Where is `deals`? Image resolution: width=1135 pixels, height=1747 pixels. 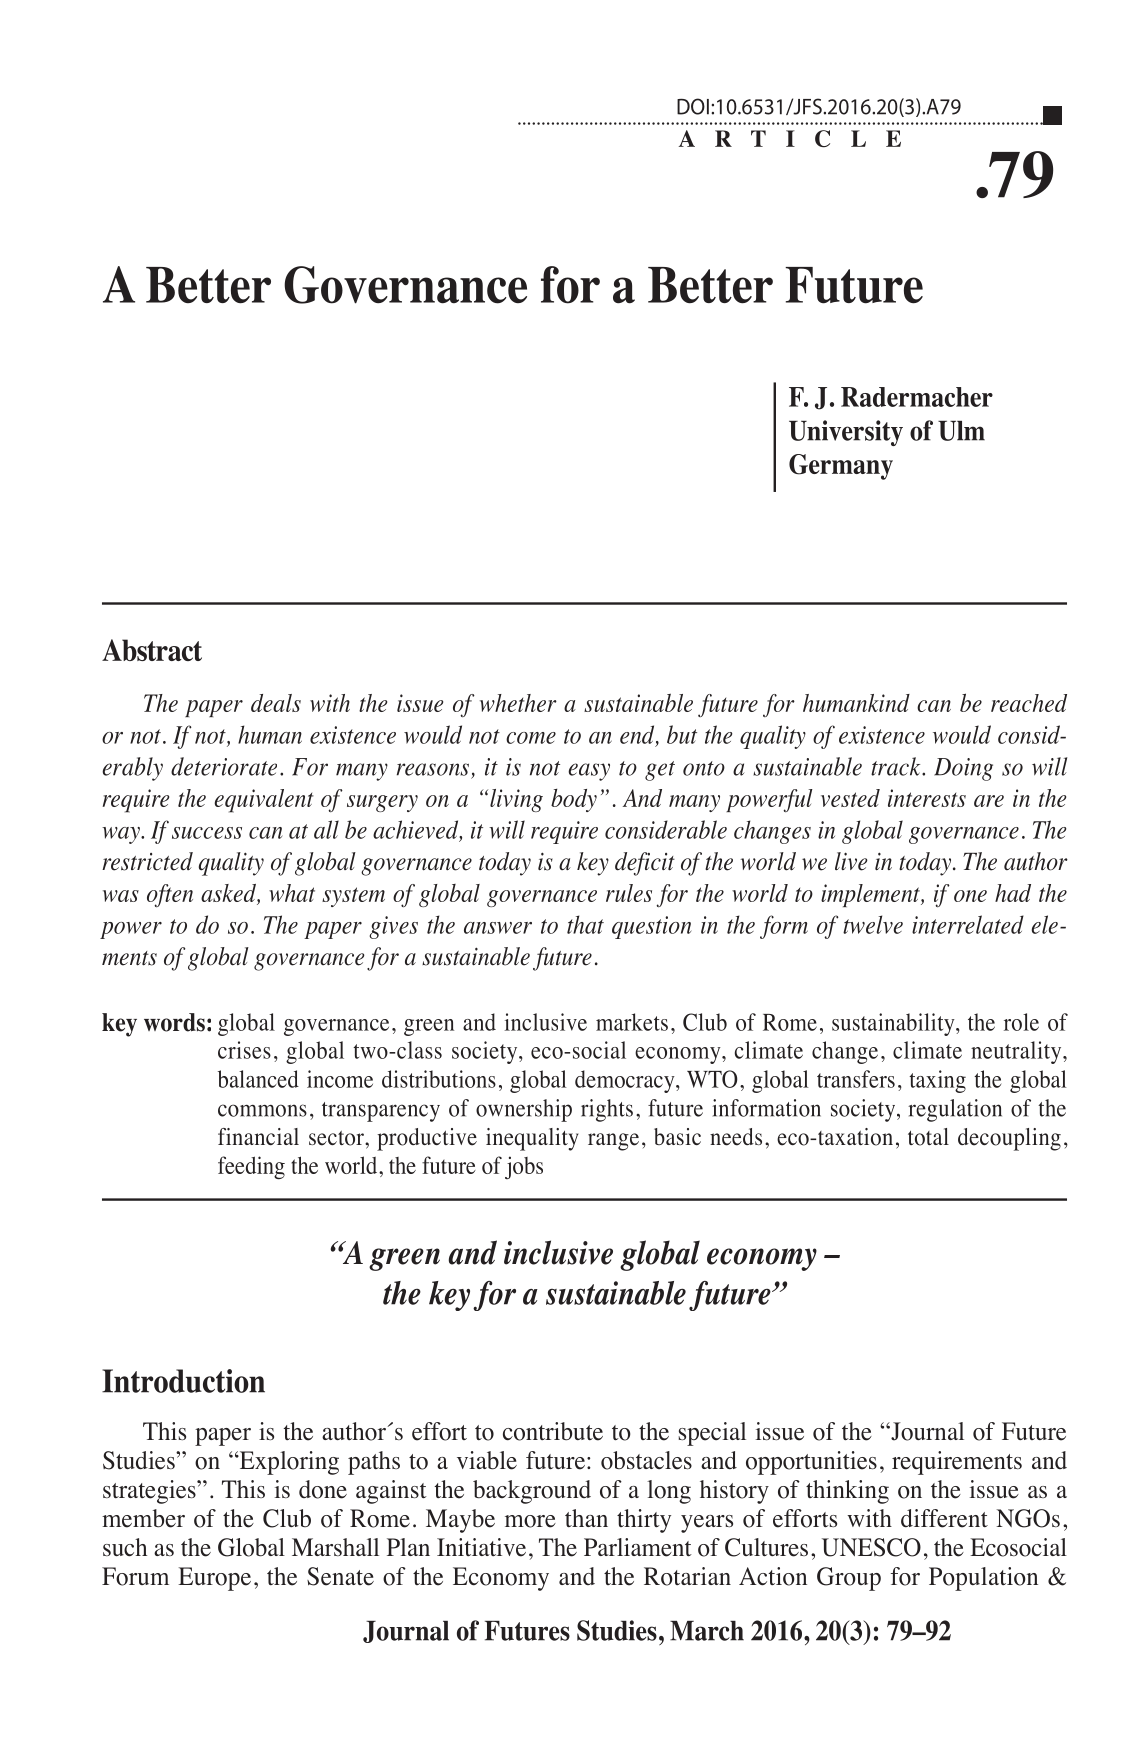
deals is located at coordinates (276, 703).
